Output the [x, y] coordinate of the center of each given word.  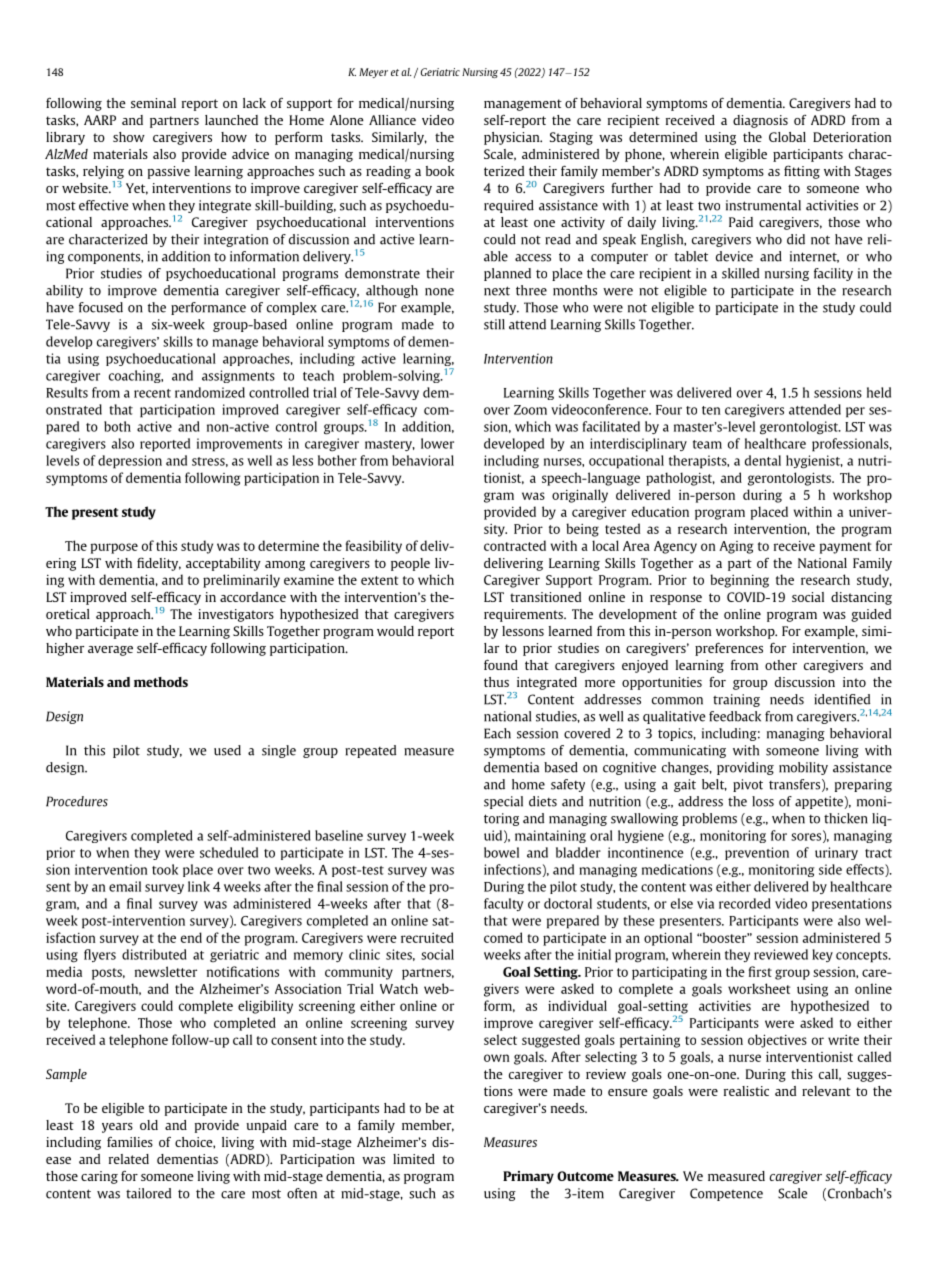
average [110, 651]
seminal [153, 103]
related [129, 1159]
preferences [729, 649]
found [501, 664]
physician [513, 138]
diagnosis [760, 121]
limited [414, 1159]
